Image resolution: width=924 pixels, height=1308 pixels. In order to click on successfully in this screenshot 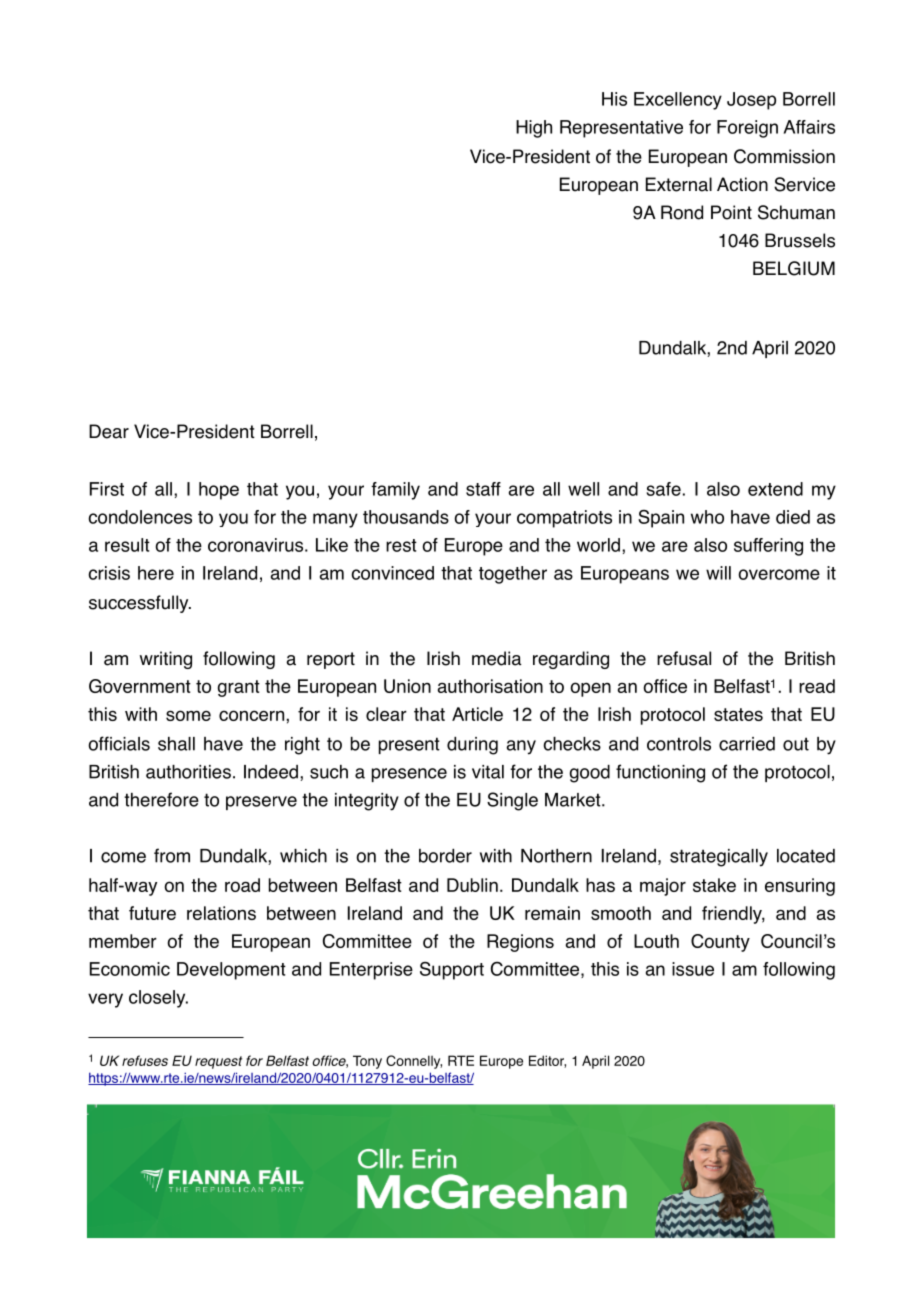, I will do `click(140, 604)`.
